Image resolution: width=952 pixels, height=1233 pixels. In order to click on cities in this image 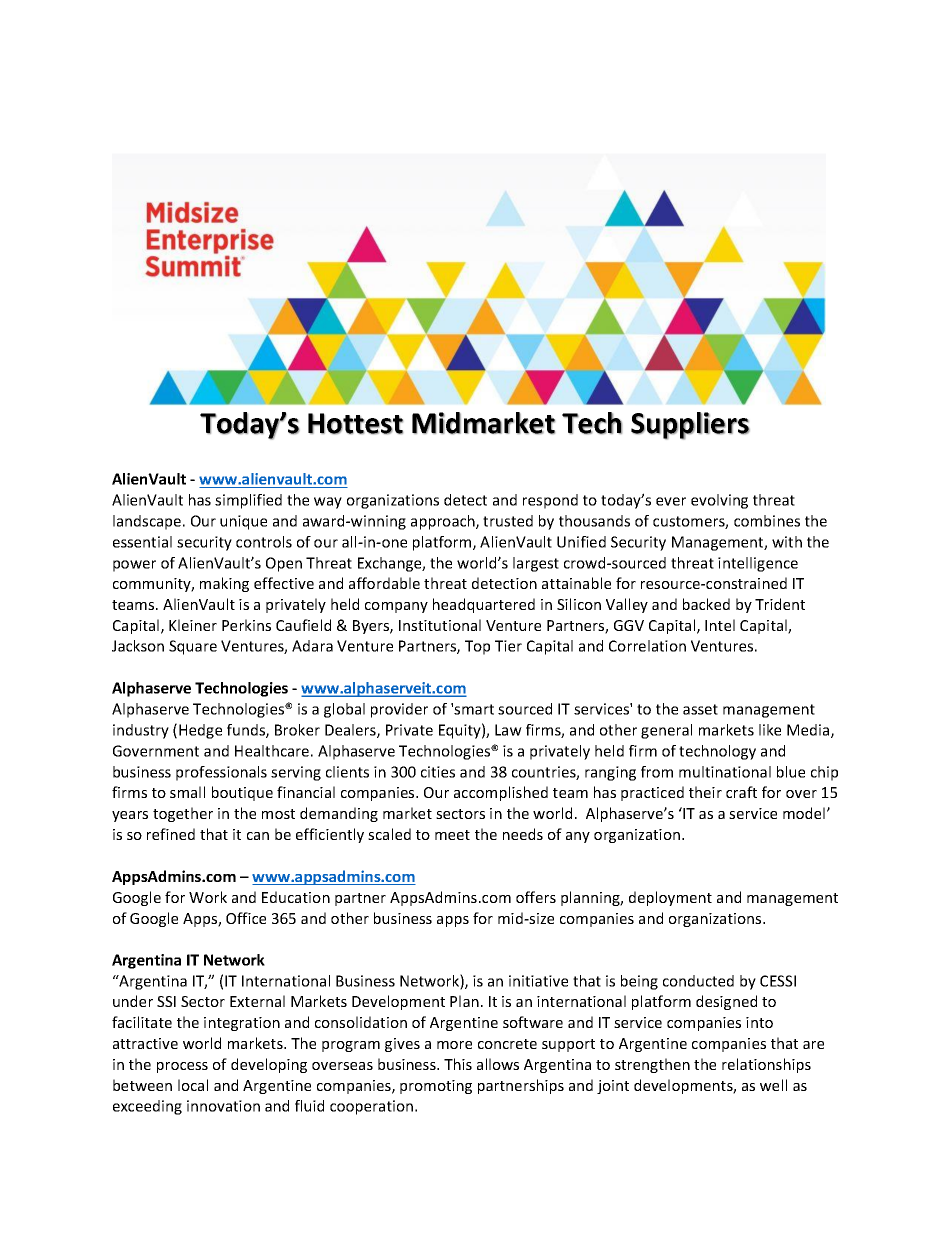, I will do `click(438, 772)`.
